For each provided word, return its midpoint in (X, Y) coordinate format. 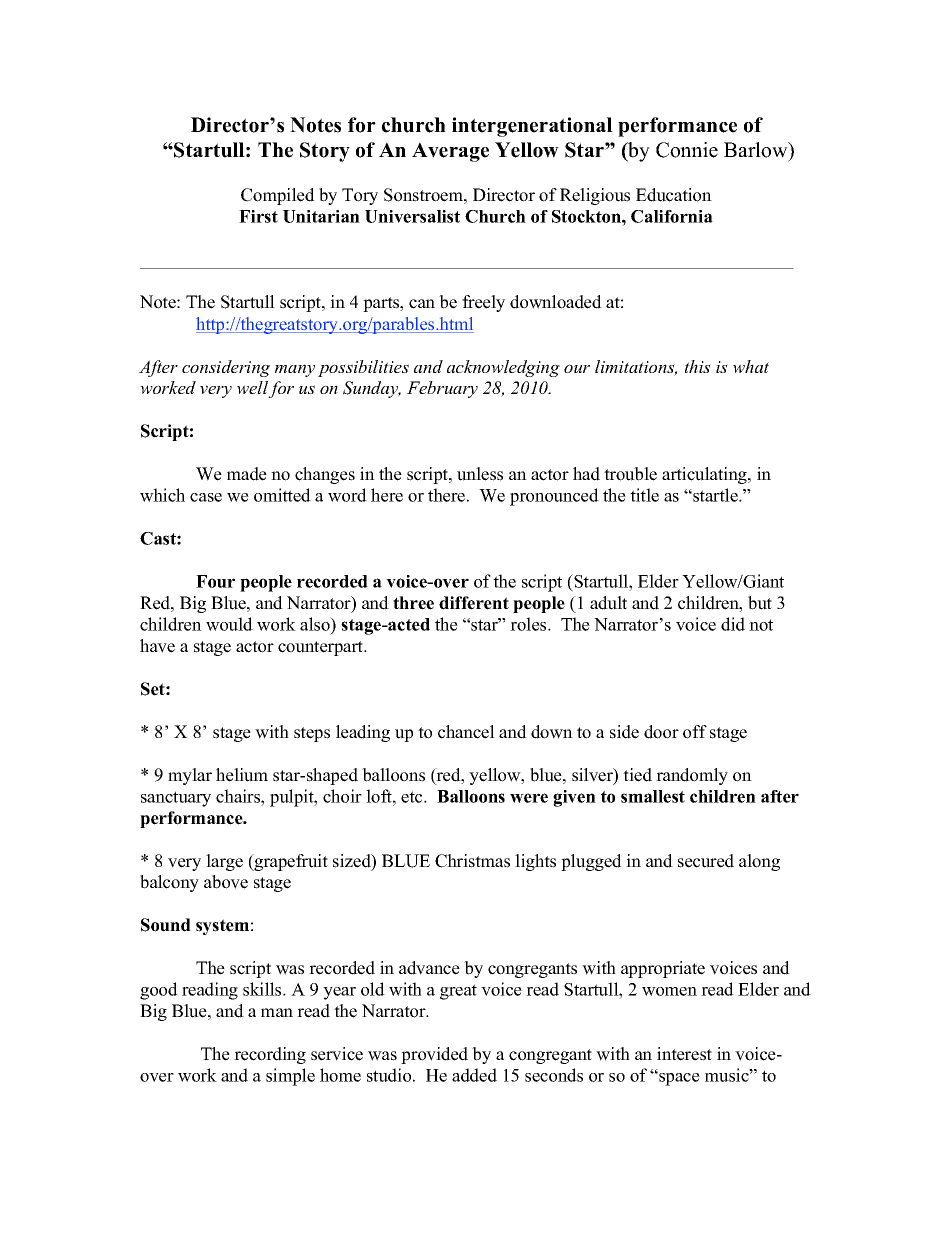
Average (450, 152)
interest (684, 1054)
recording (270, 1055)
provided (434, 1055)
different (474, 603)
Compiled (278, 196)
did (733, 624)
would (229, 624)
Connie (687, 150)
